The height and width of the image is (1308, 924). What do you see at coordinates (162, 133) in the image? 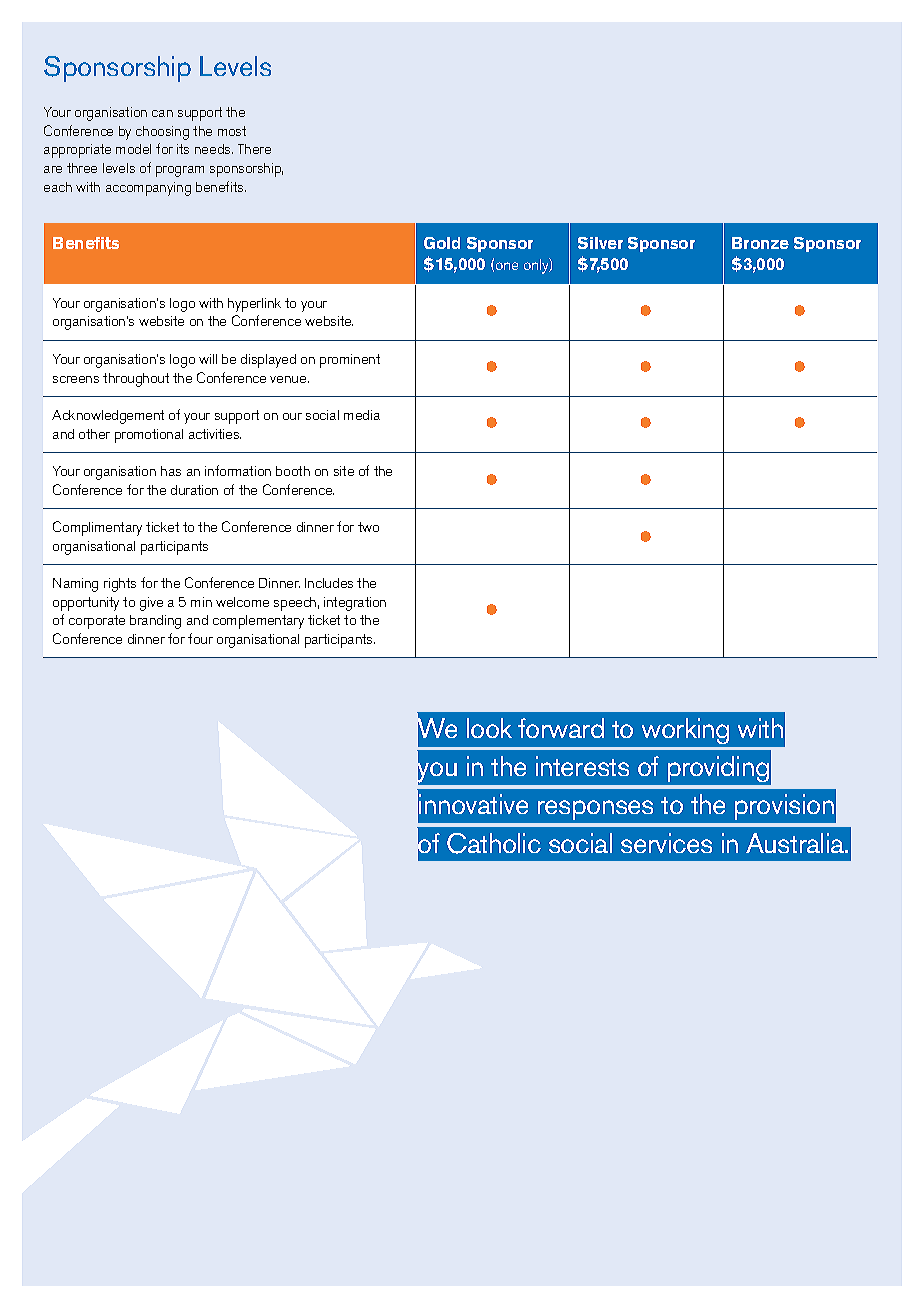
I see `choosing` at bounding box center [162, 133].
